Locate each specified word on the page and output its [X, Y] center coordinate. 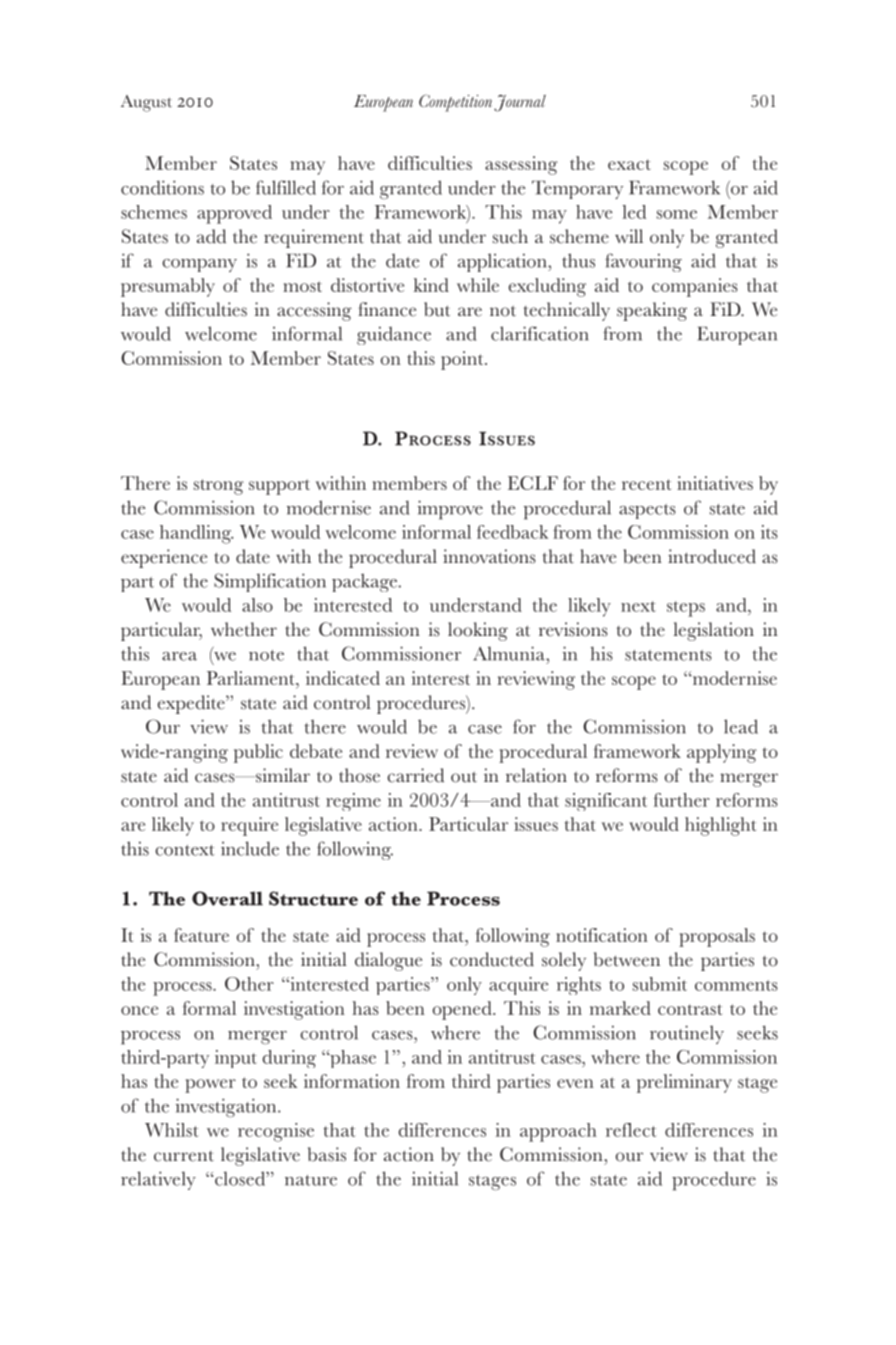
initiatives [715, 483]
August [146, 103]
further [682, 800]
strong [219, 487]
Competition [455, 103]
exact [629, 164]
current [184, 1156]
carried [416, 775]
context [185, 850]
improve [450, 510]
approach [558, 1132]
